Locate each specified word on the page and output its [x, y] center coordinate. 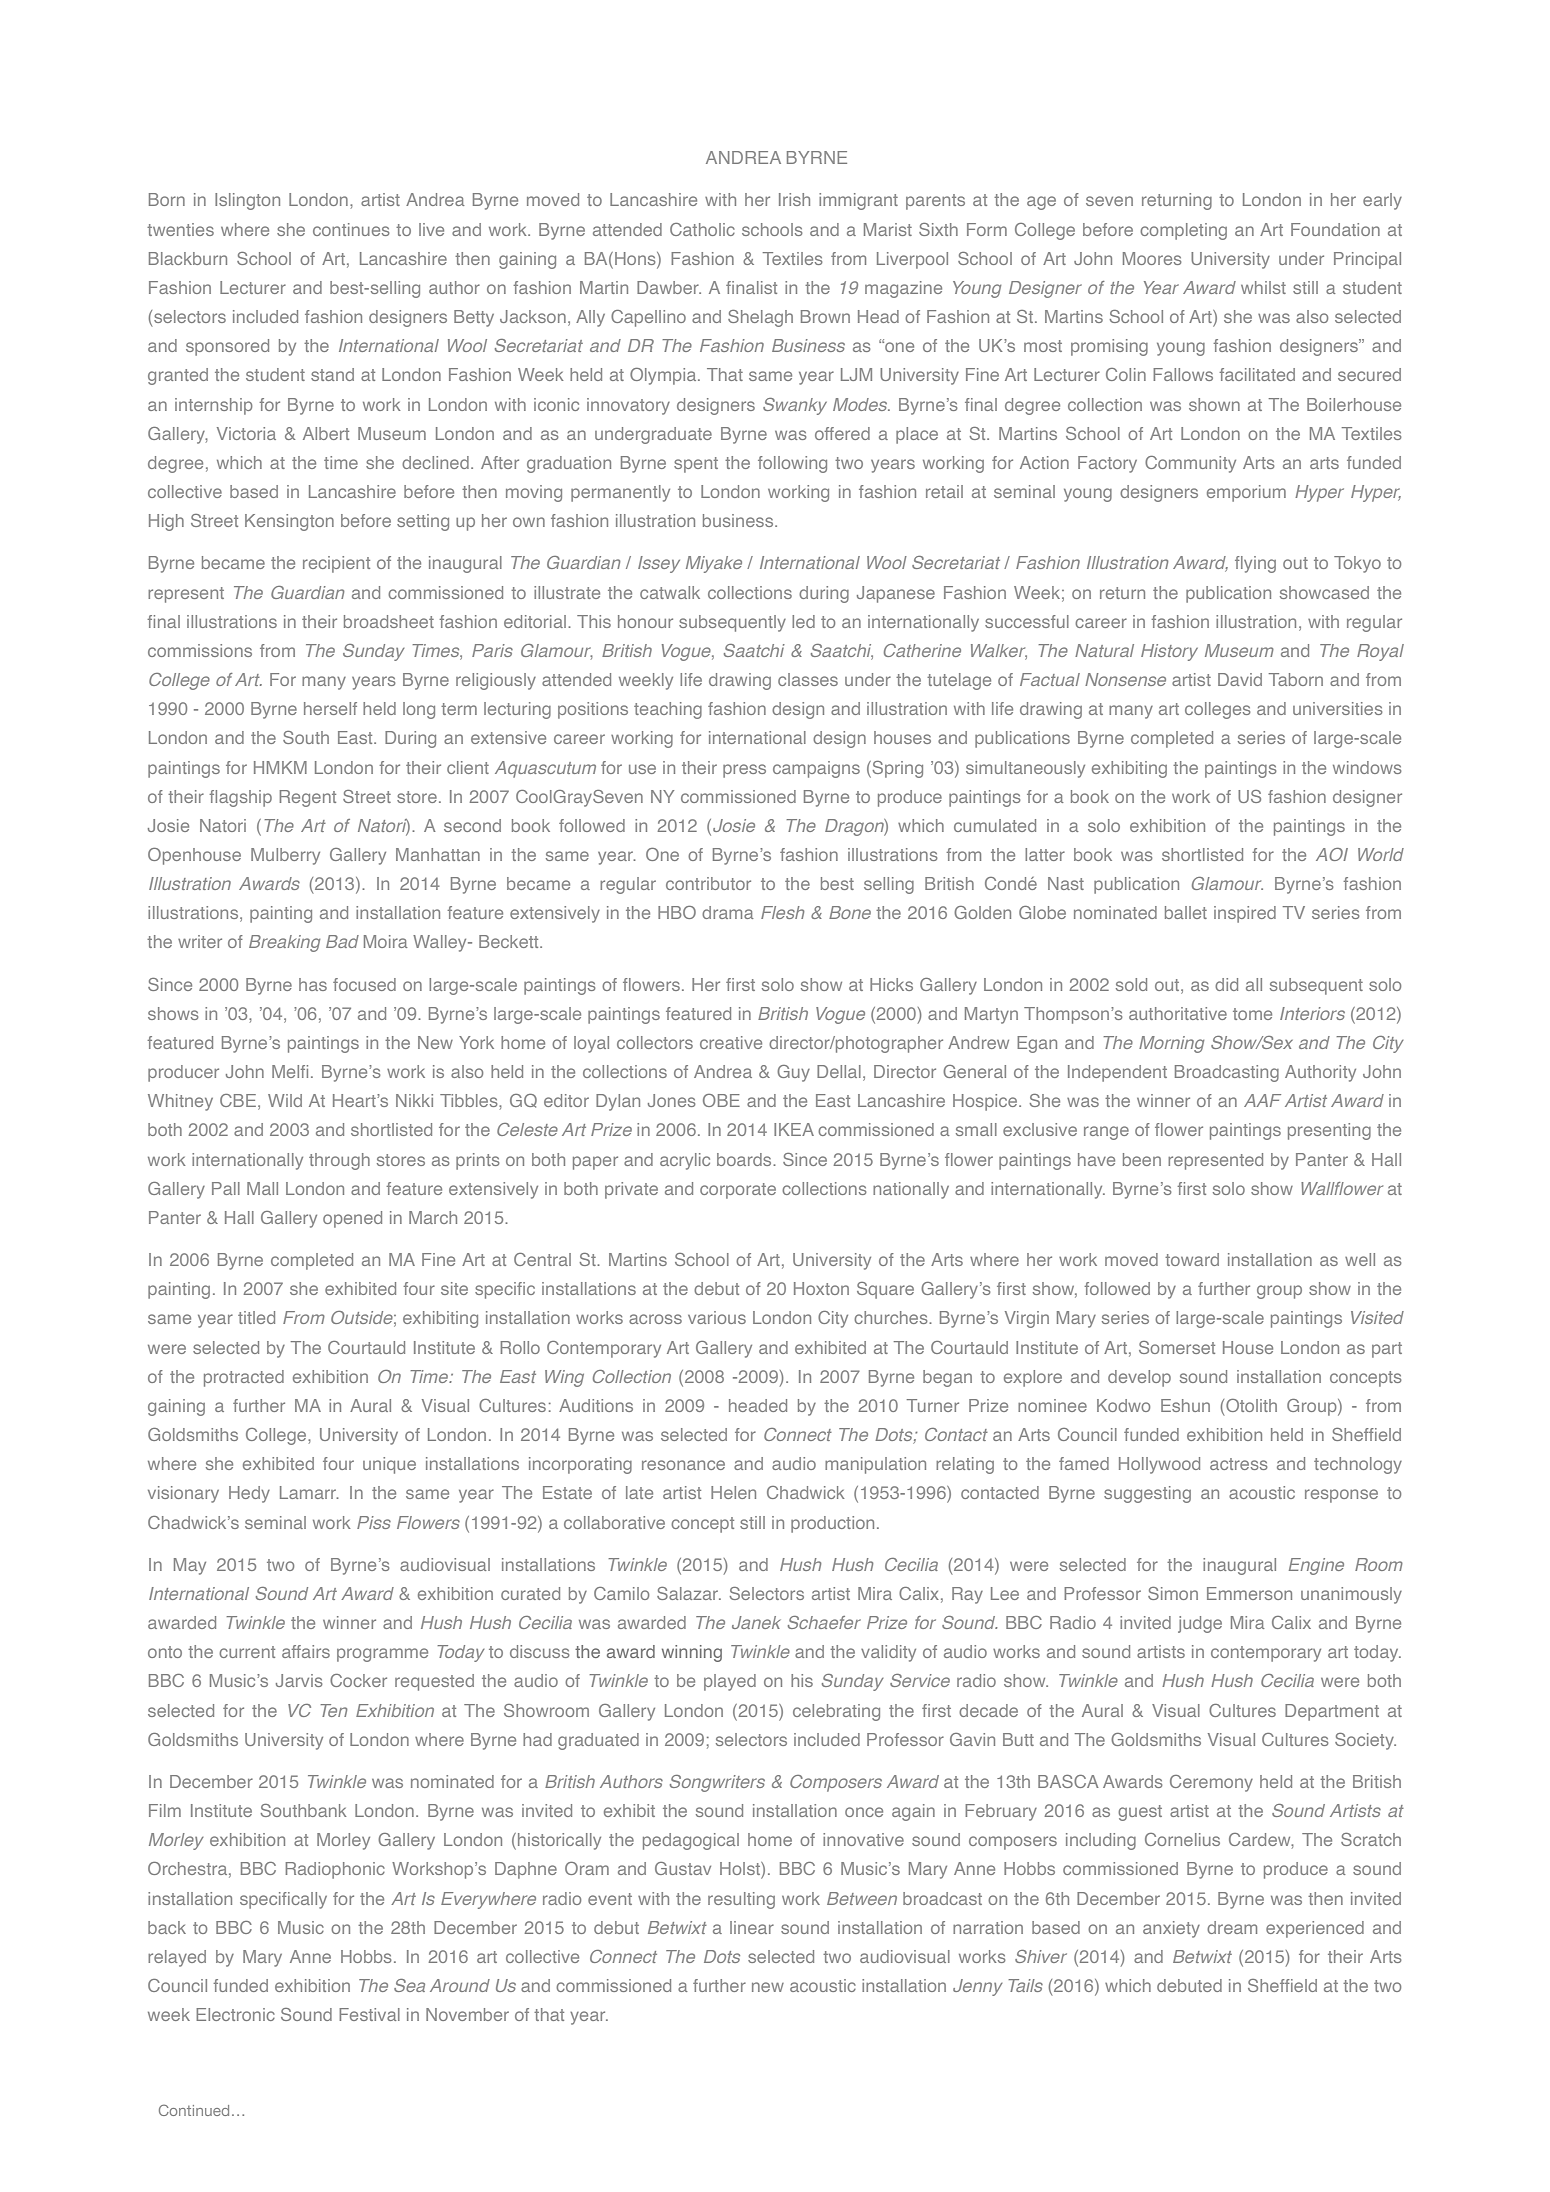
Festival [369, 2014]
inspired [1245, 914]
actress [1239, 1464]
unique [389, 1465]
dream [1232, 1927]
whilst [1263, 287]
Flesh [782, 912]
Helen [733, 1492]
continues [351, 229]
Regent [308, 798]
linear [752, 1927]
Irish [794, 199]
